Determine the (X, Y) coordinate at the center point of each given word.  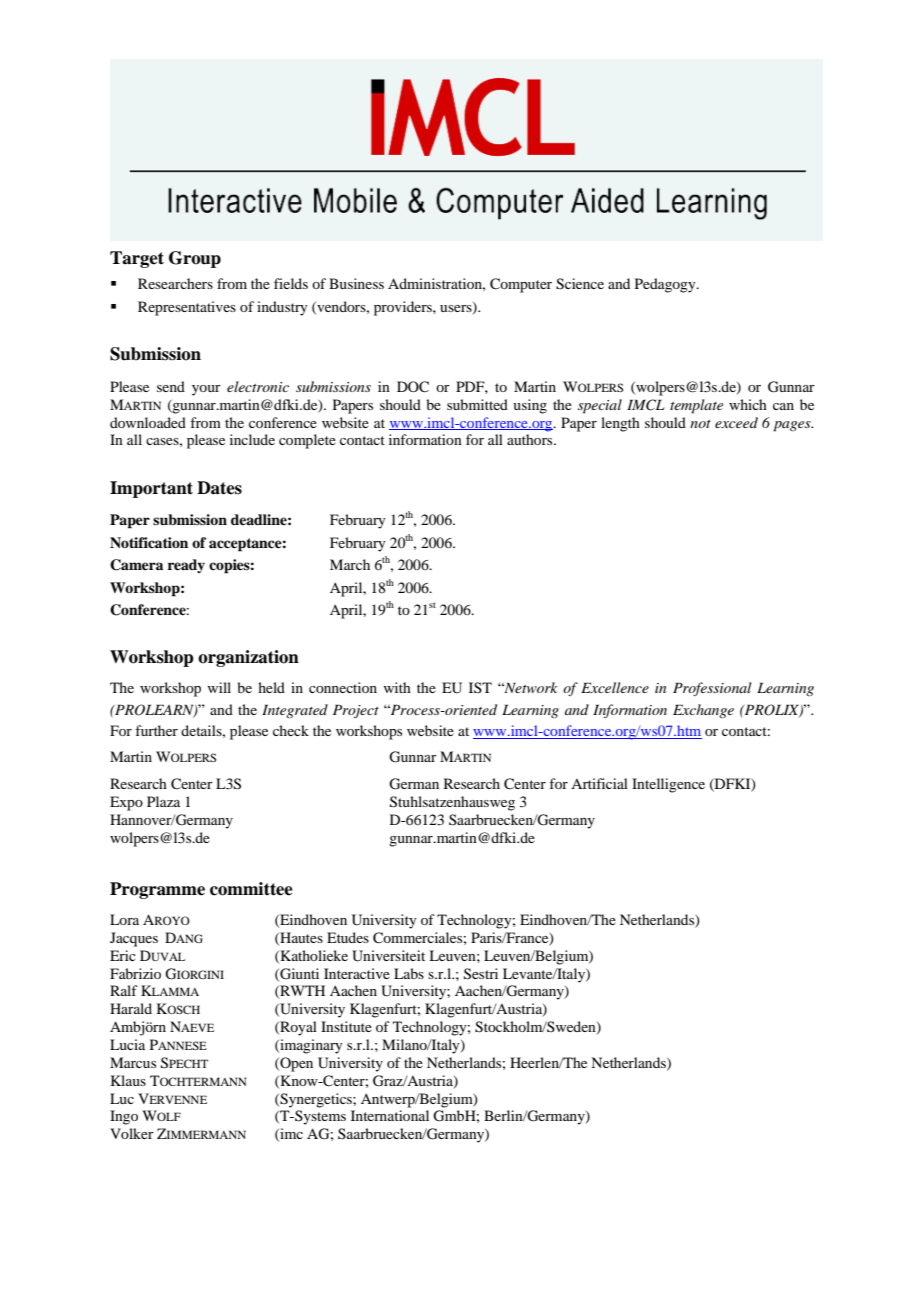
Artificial (599, 783)
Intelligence (668, 785)
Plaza (163, 801)
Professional (712, 689)
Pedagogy (666, 285)
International (390, 1115)
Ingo (124, 1117)
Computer (521, 285)
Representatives (187, 308)
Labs (409, 973)
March (350, 564)
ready (186, 566)
